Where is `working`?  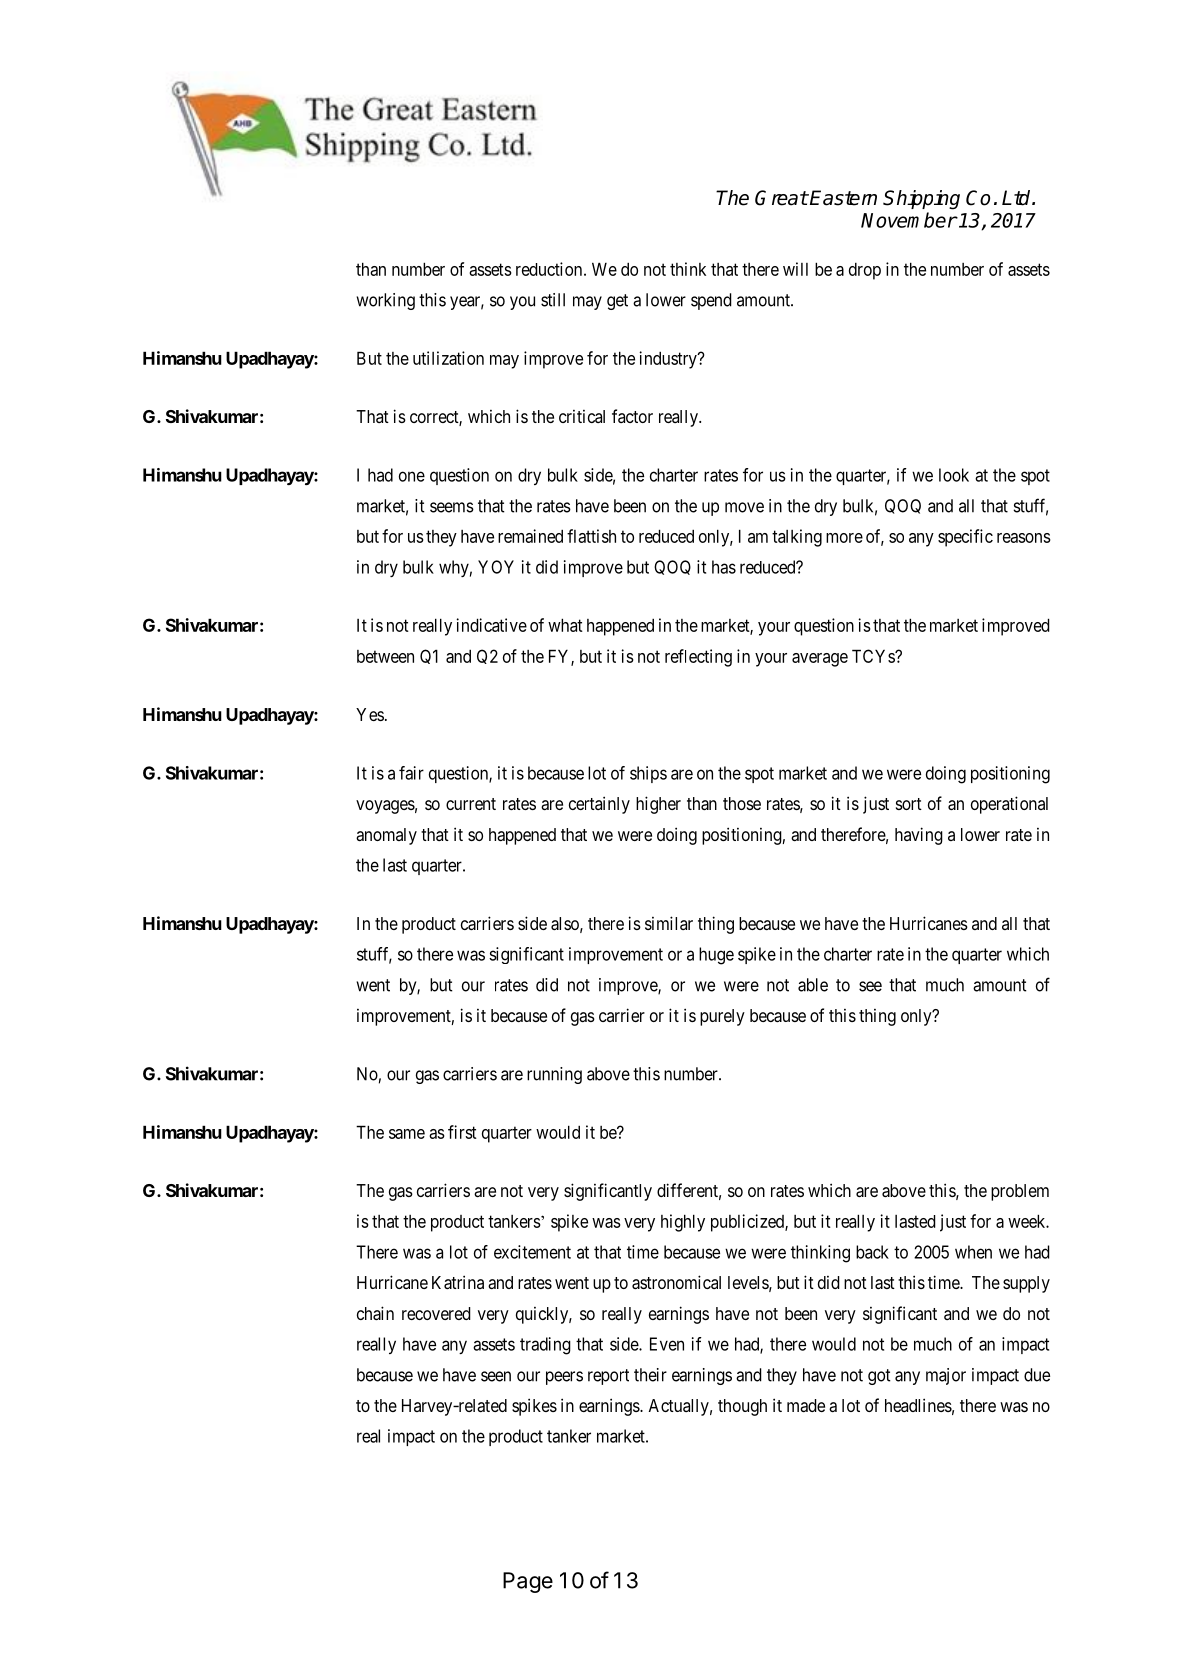
working is located at coordinates (385, 301).
